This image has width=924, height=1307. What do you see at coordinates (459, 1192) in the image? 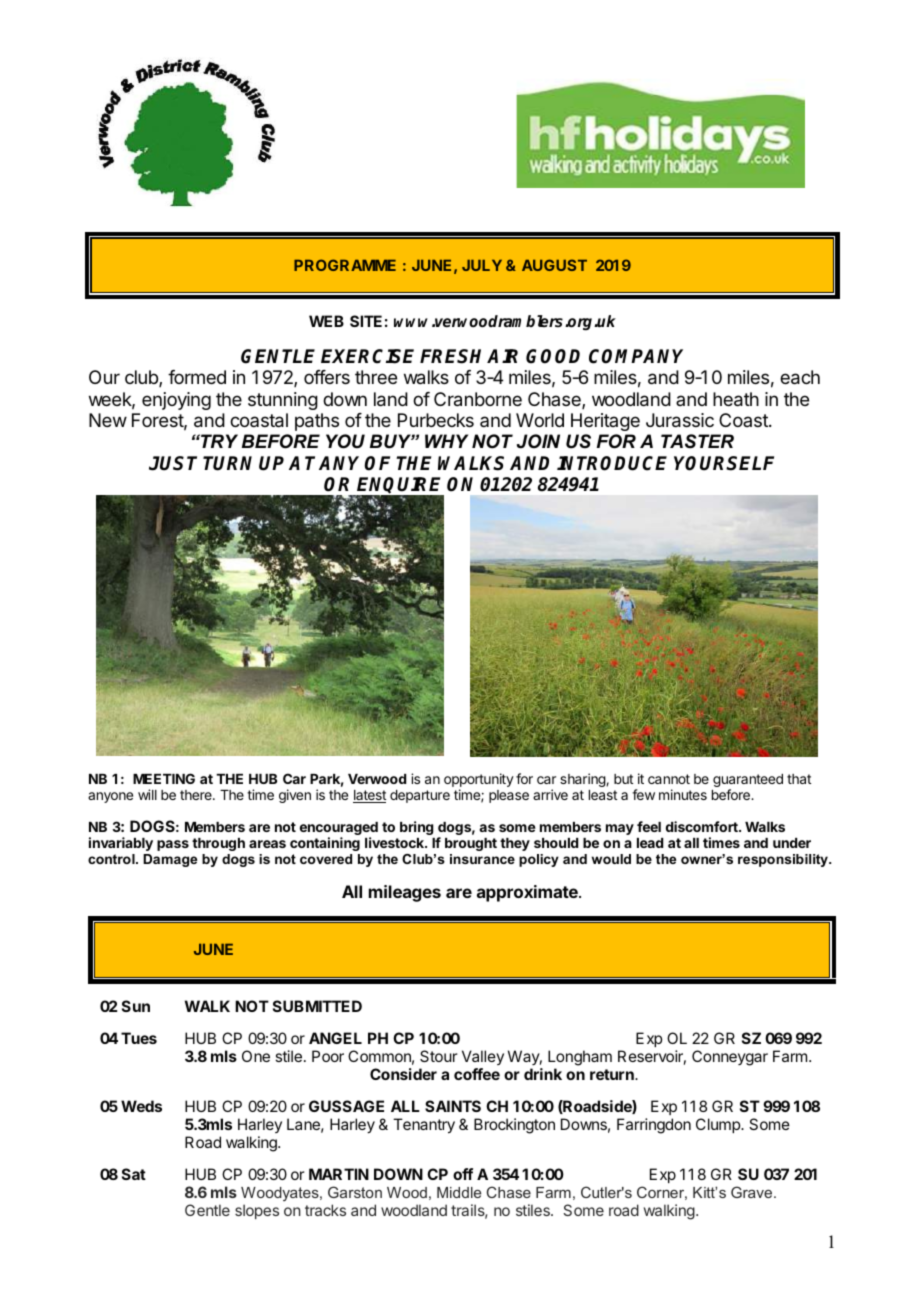
I see `Middle` at bounding box center [459, 1192].
